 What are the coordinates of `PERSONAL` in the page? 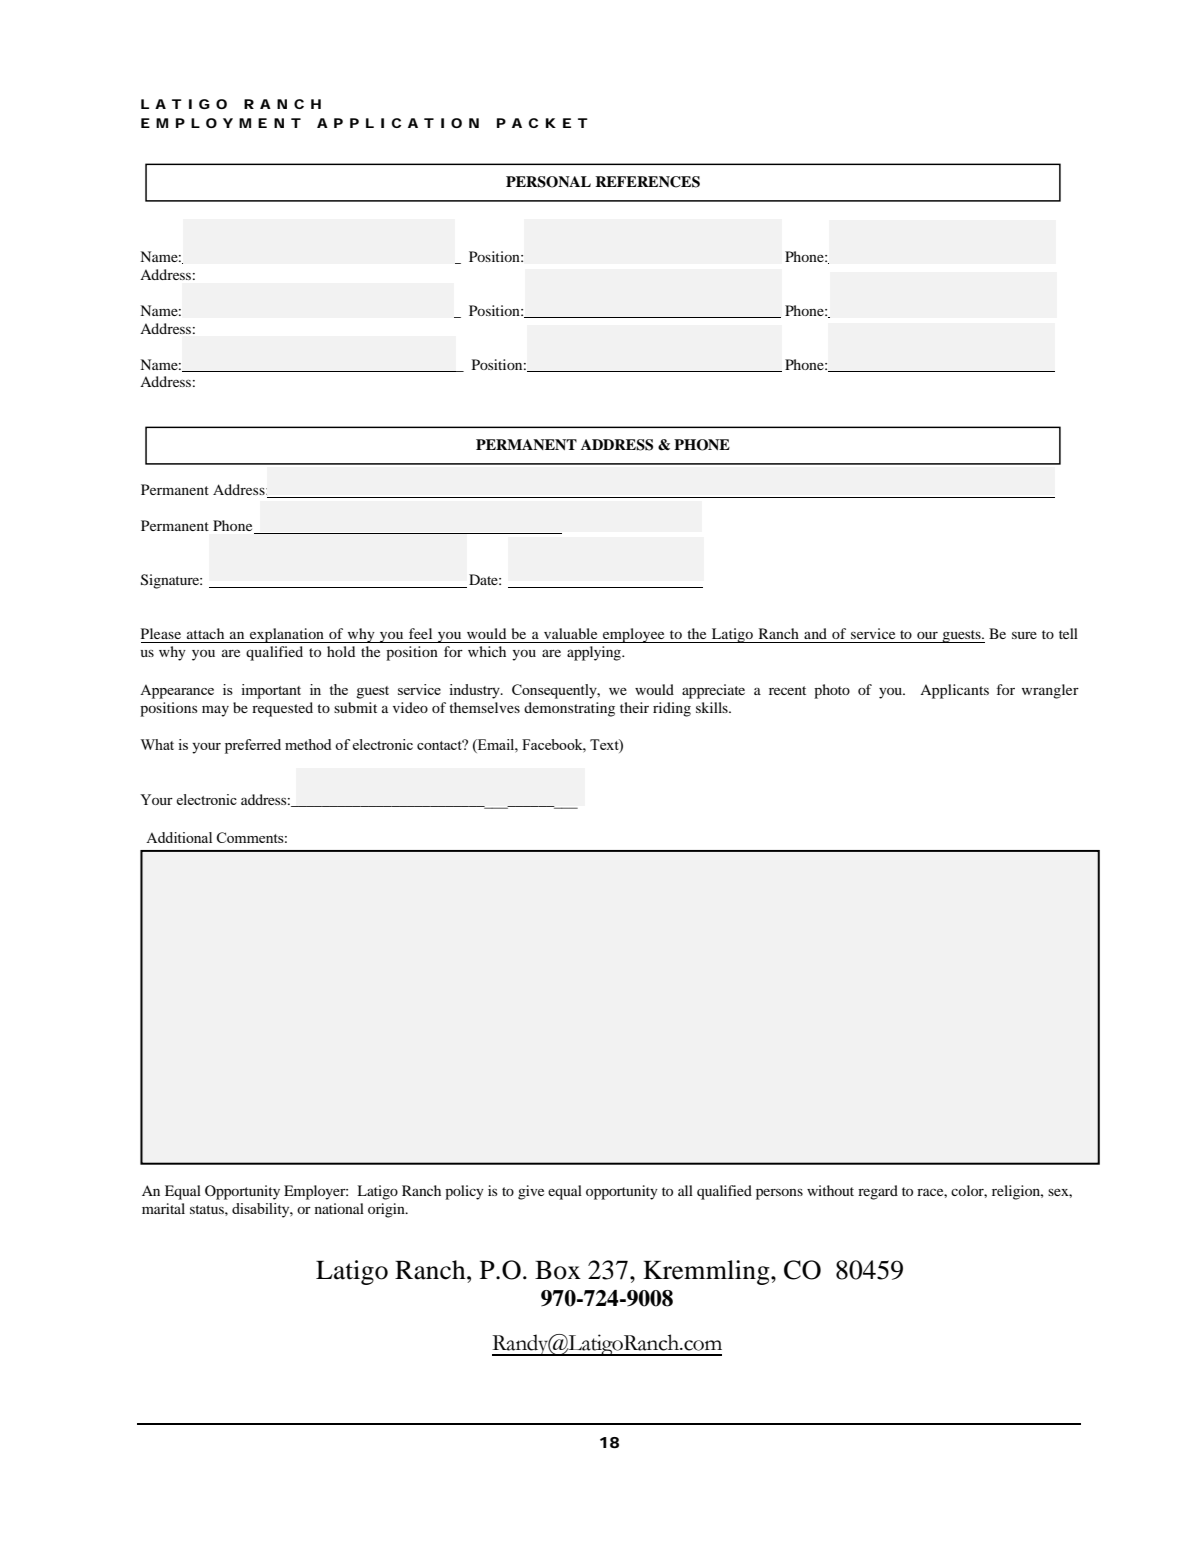 It's located at (548, 182).
